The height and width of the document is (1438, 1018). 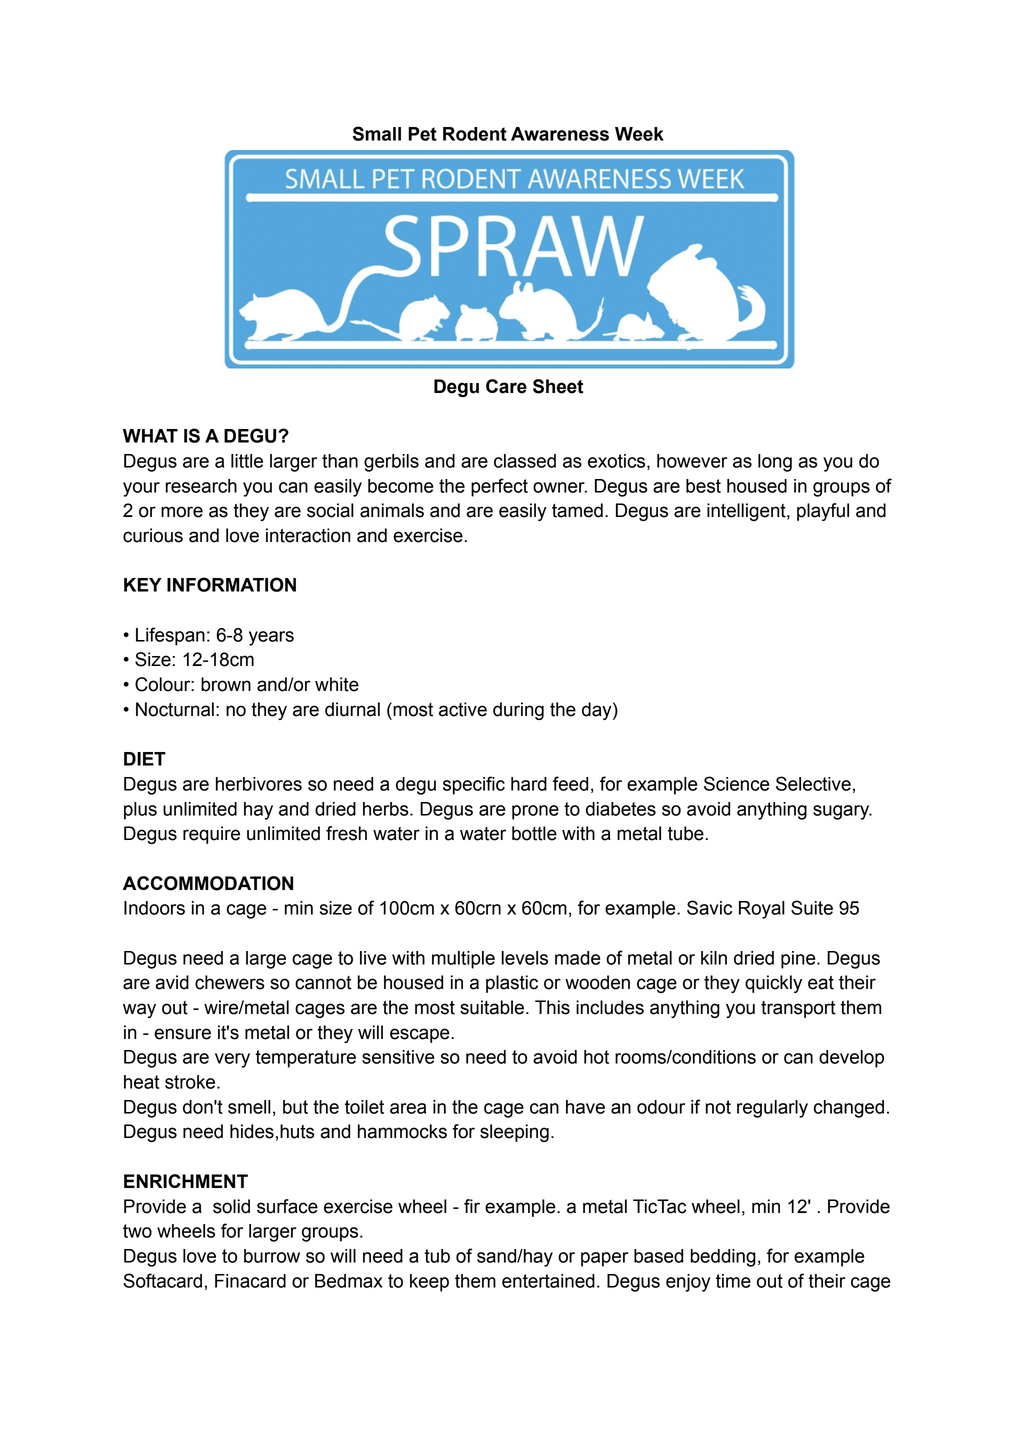 I want to click on Rodent, so click(x=475, y=134).
